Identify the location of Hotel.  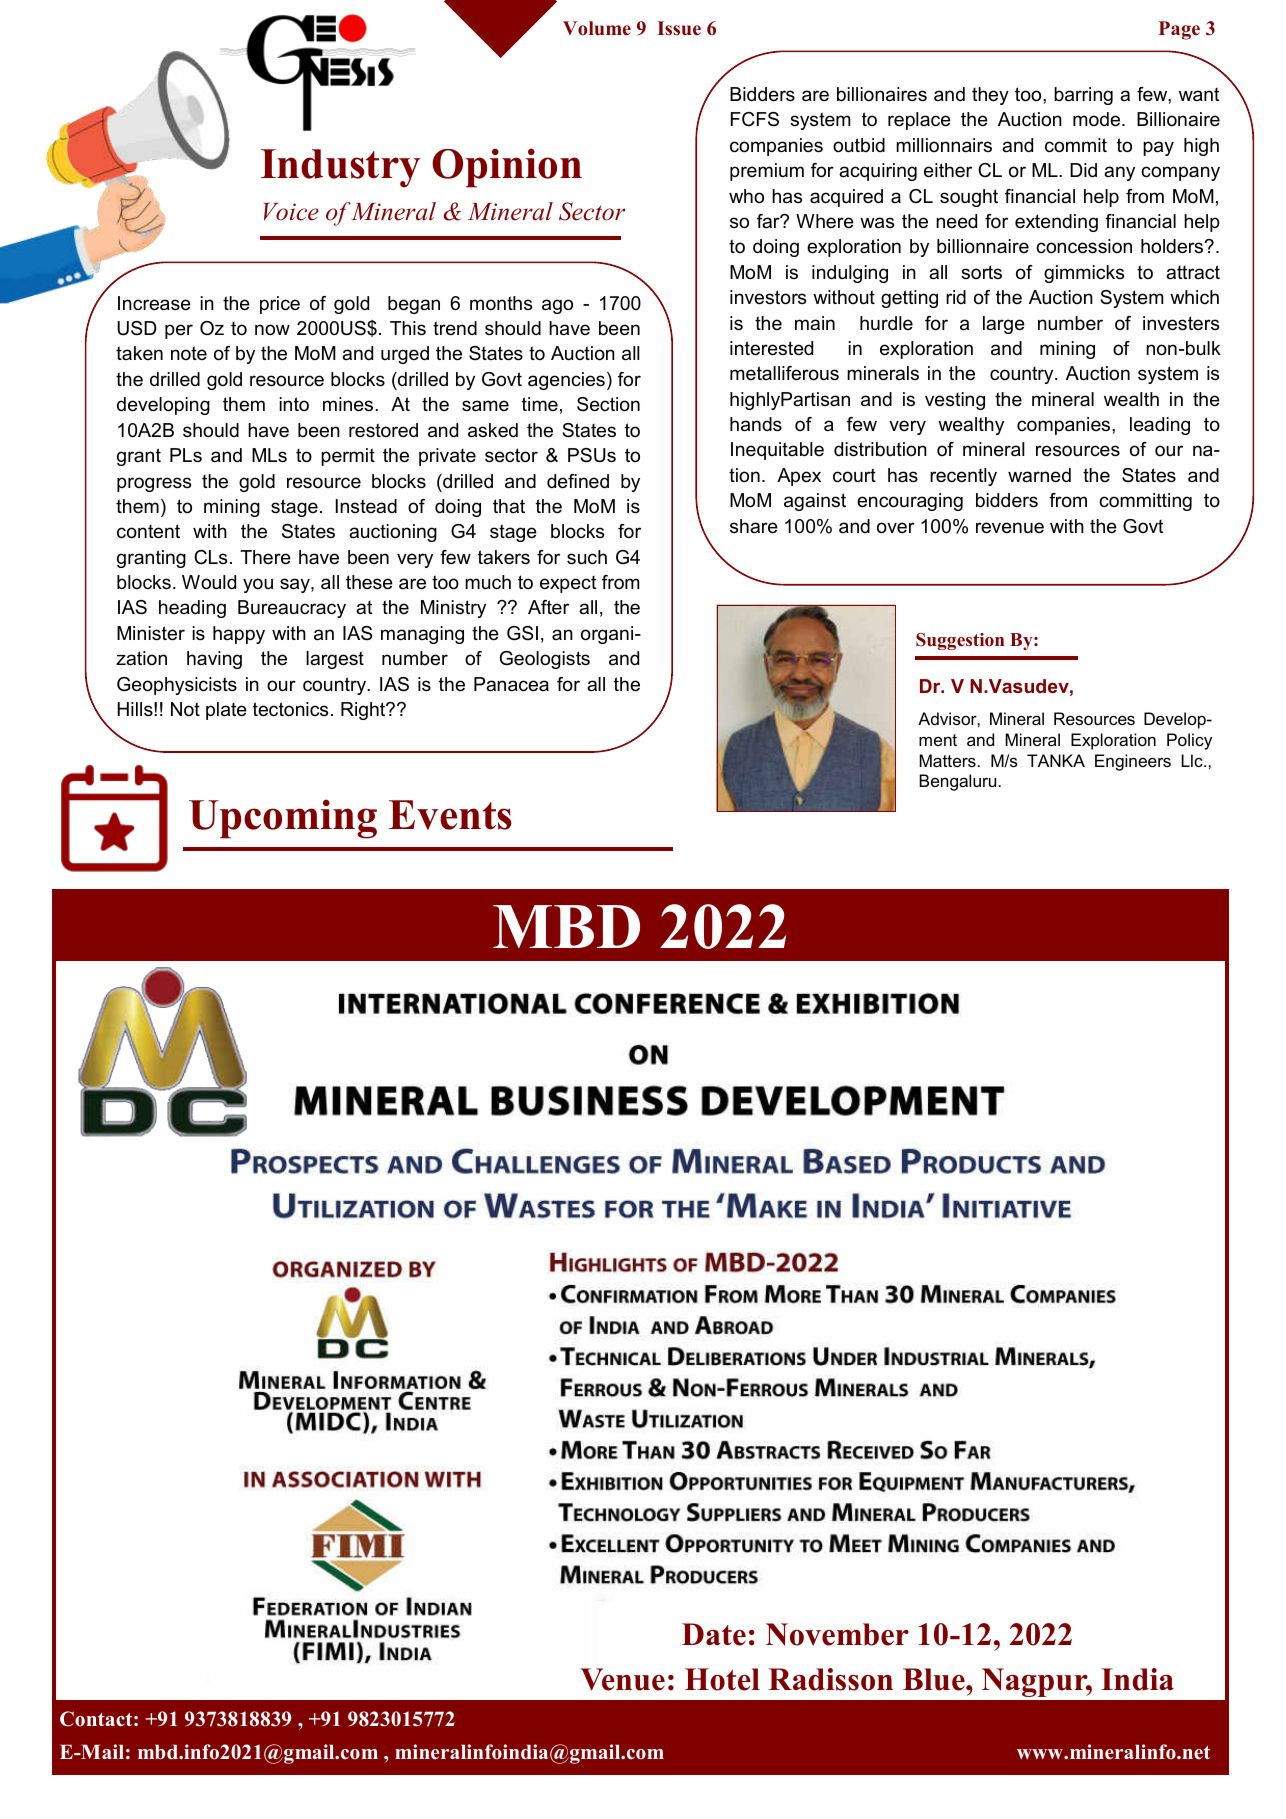
(722, 1679).
